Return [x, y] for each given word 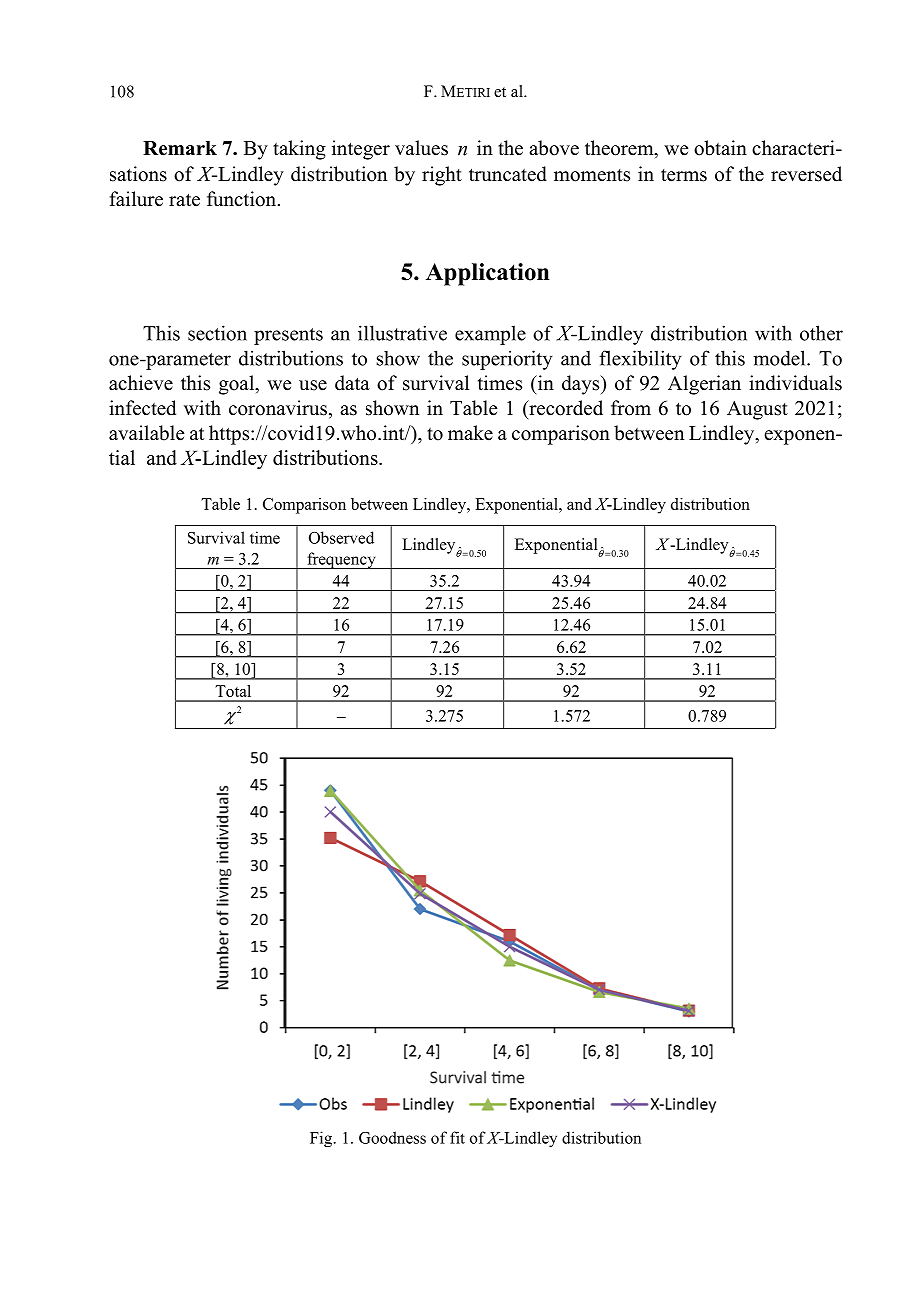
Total [233, 691]
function [243, 199]
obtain [720, 148]
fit [457, 1137]
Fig [322, 1139]
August [757, 410]
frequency [341, 560]
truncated [508, 174]
